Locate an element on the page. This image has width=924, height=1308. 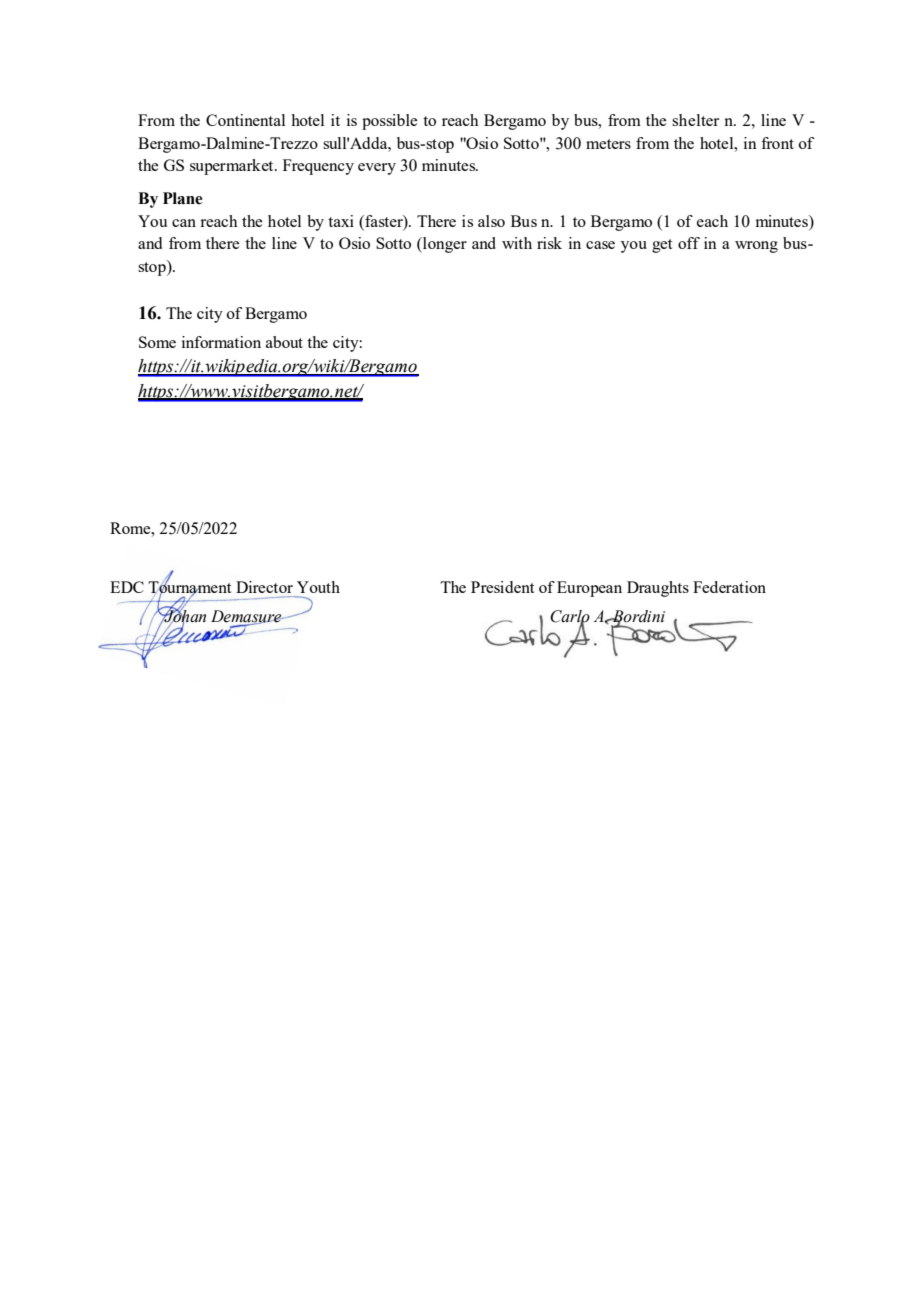
Director is located at coordinates (264, 587).
